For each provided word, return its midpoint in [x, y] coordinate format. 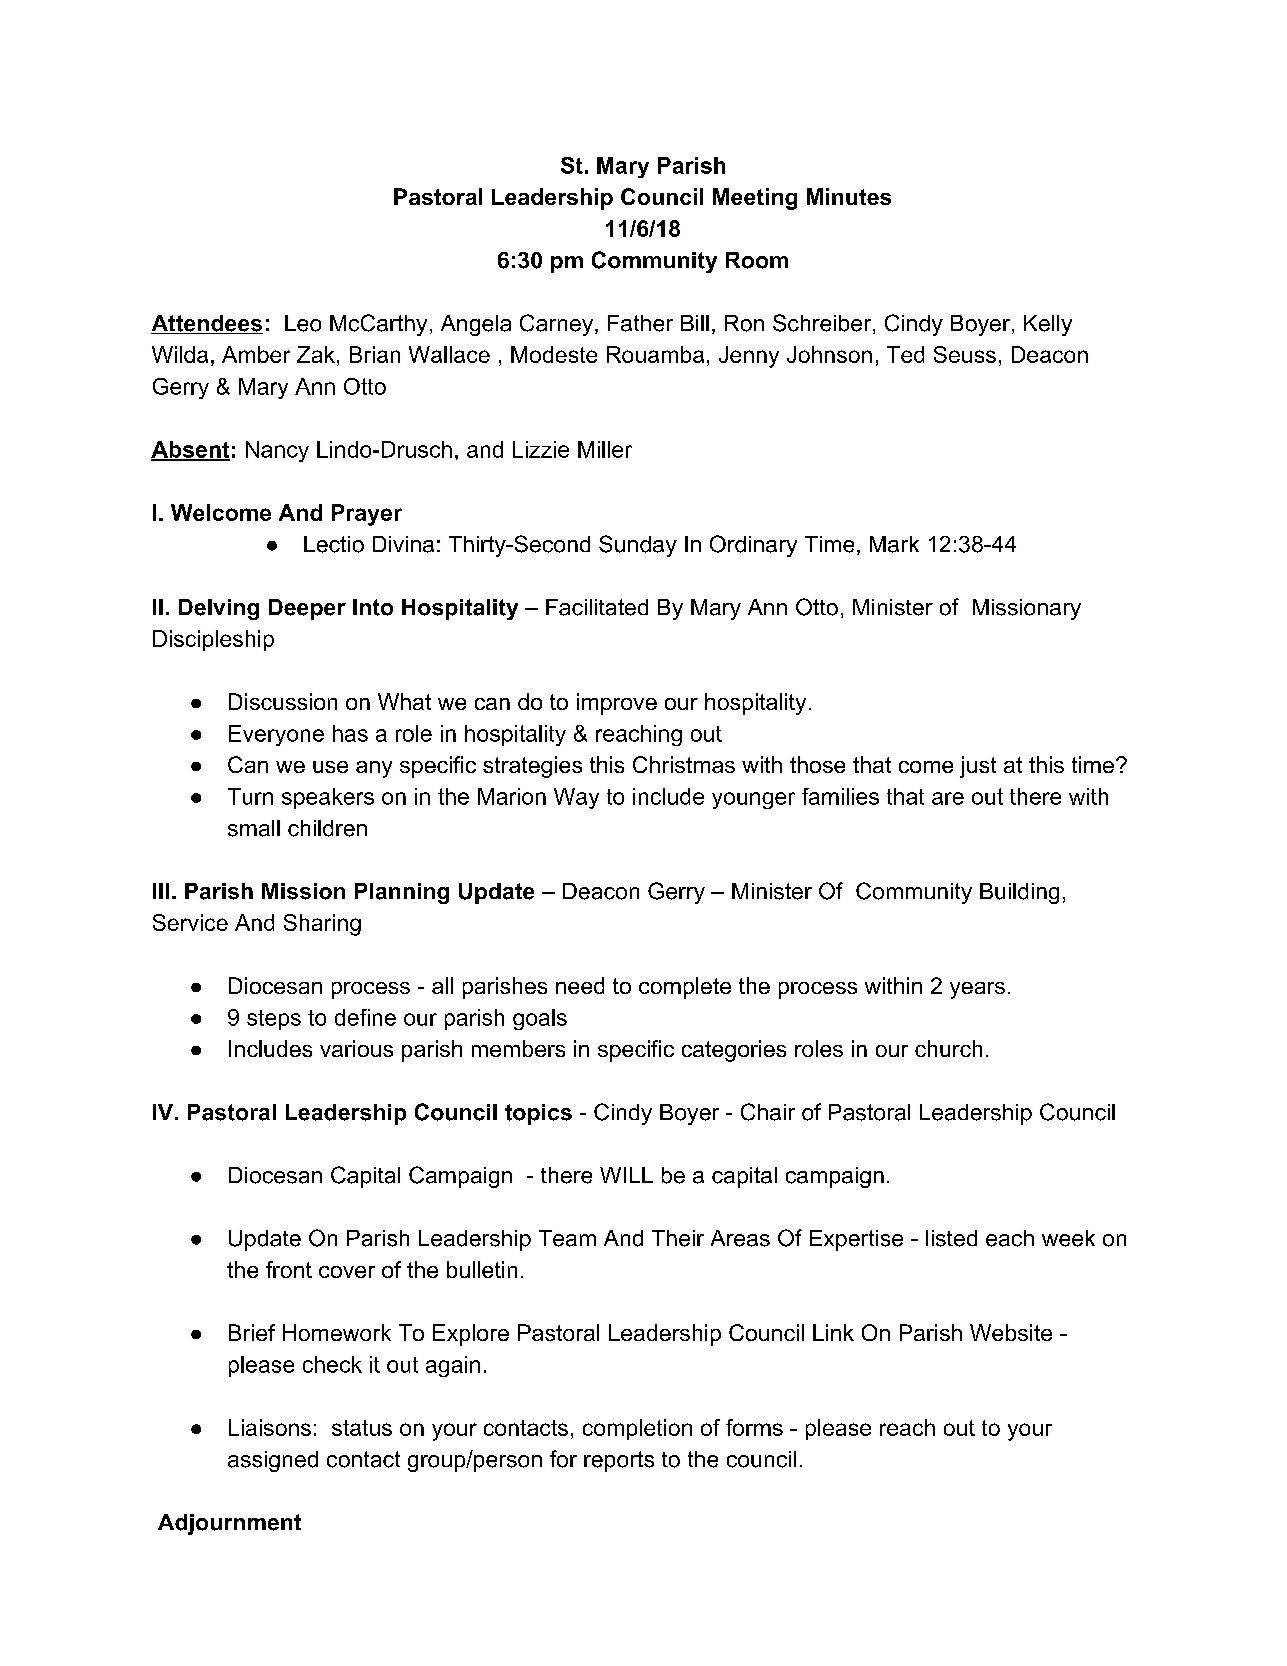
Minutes [849, 196]
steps [274, 1020]
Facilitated [597, 607]
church [948, 1048]
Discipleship [213, 640]
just [978, 767]
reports [619, 1461]
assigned [273, 1461]
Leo [303, 323]
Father [640, 323]
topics [538, 1114]
